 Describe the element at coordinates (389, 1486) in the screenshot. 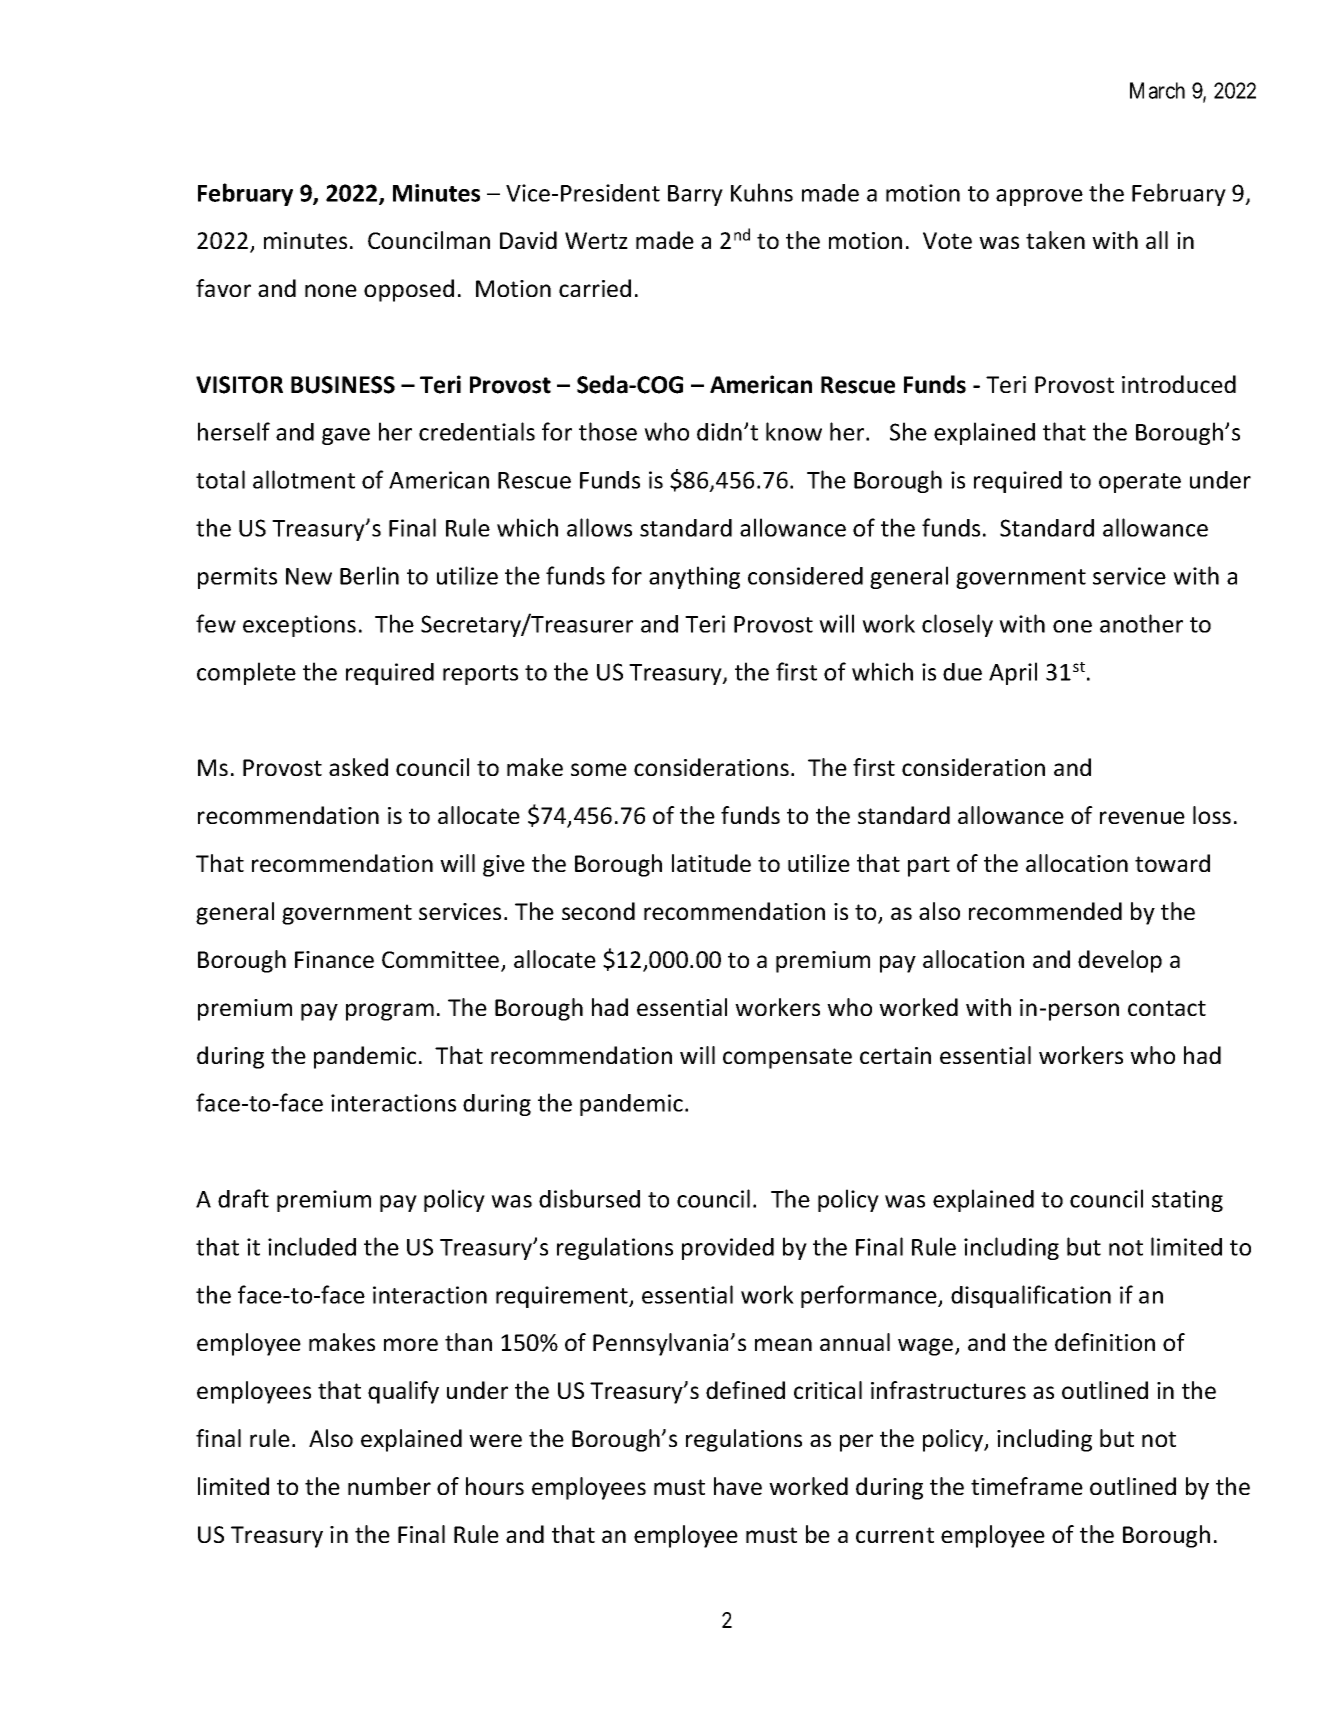

I see `number` at that location.
